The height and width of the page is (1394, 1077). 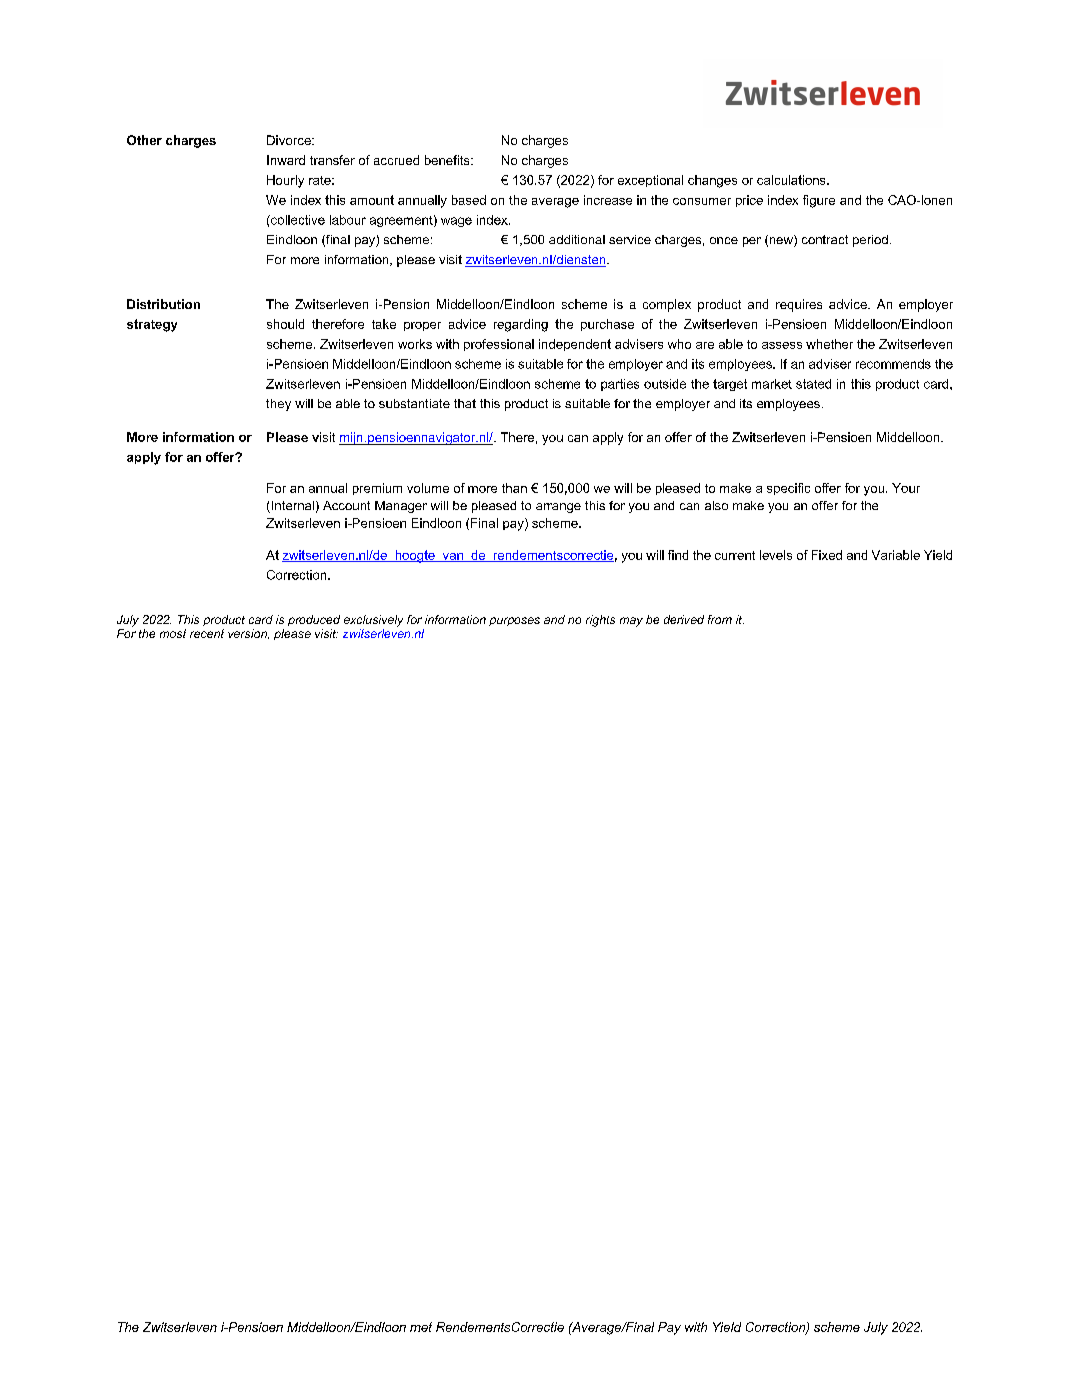 I want to click on met, so click(x=421, y=1327).
